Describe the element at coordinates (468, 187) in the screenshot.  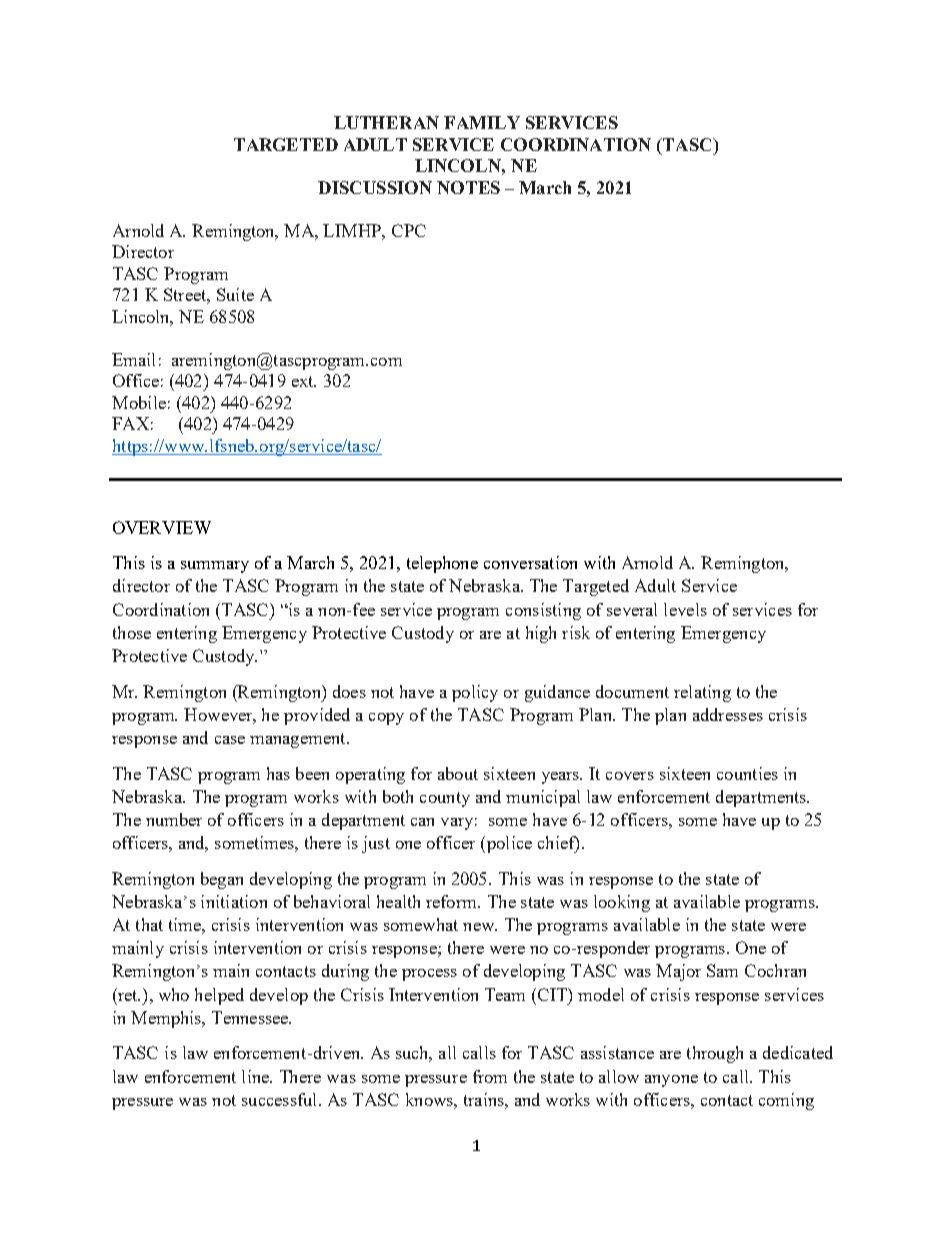
I see `NOTES` at that location.
